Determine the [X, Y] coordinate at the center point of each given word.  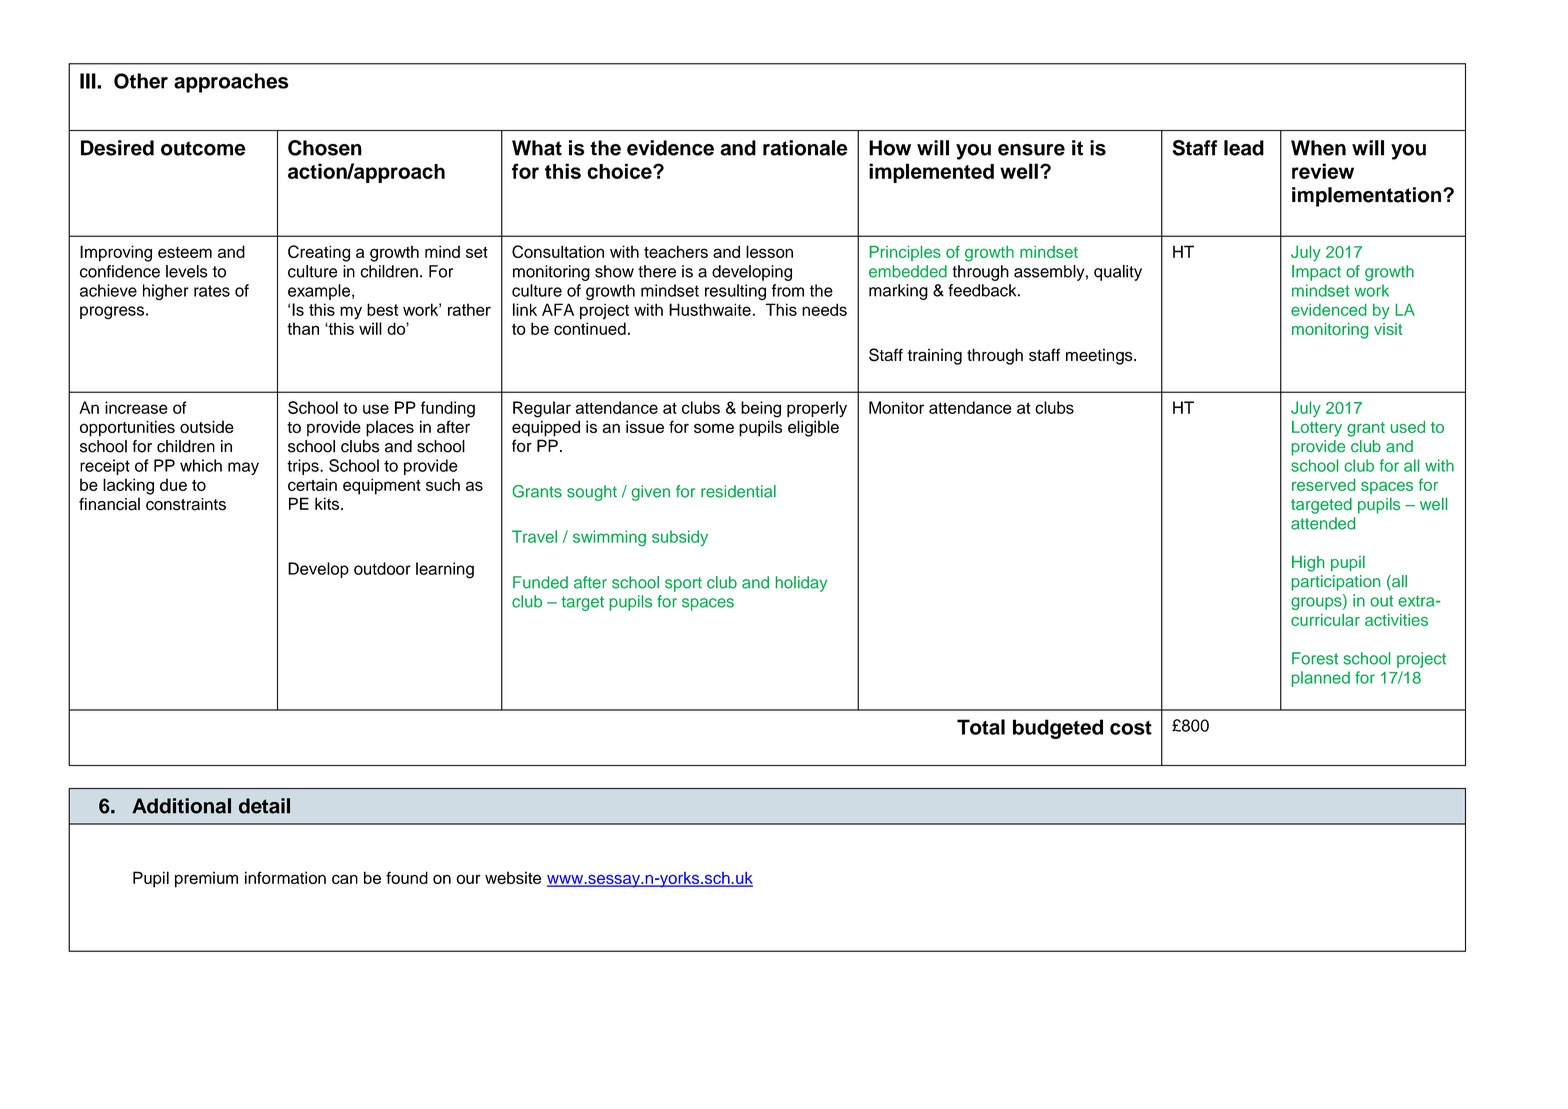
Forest [1315, 658]
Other [141, 81]
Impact [1316, 273]
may [243, 468]
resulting [735, 292]
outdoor [382, 568]
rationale [805, 148]
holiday [801, 584]
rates [212, 291]
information [285, 877]
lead [1244, 148]
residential [738, 491]
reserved [1323, 485]
